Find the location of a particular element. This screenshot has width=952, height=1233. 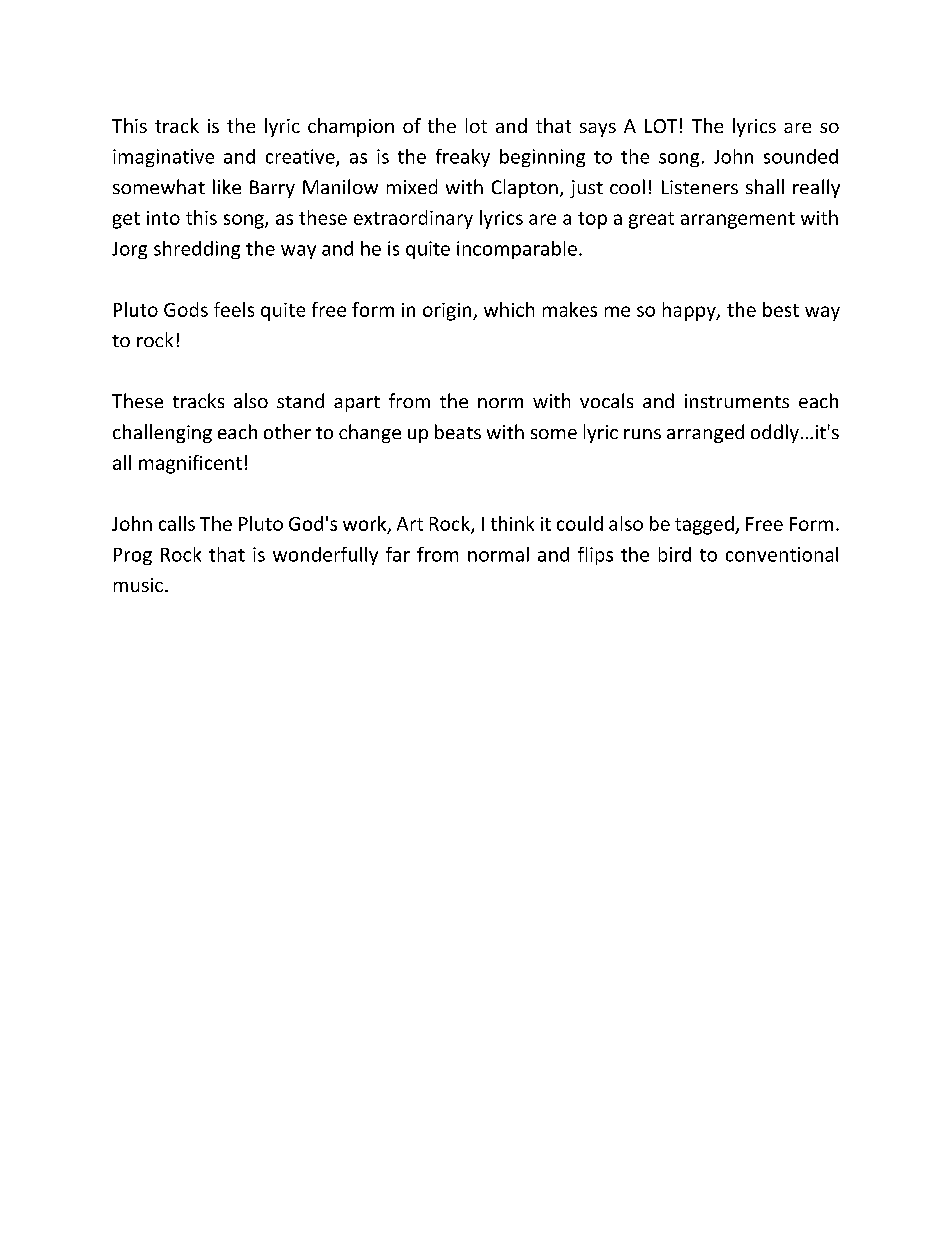

instruments is located at coordinates (737, 401).
